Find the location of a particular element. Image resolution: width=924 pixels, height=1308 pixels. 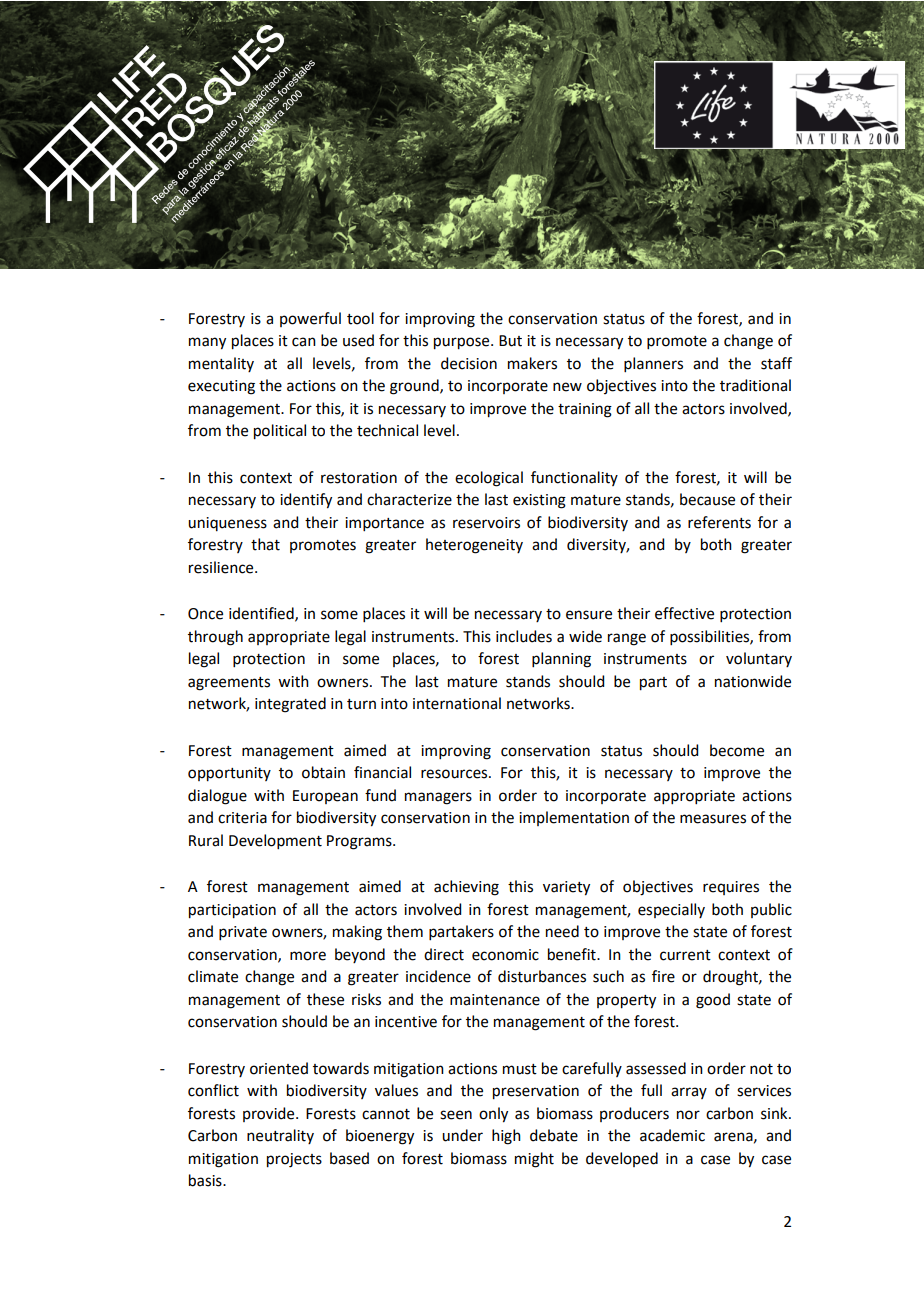

powerful is located at coordinates (310, 319).
